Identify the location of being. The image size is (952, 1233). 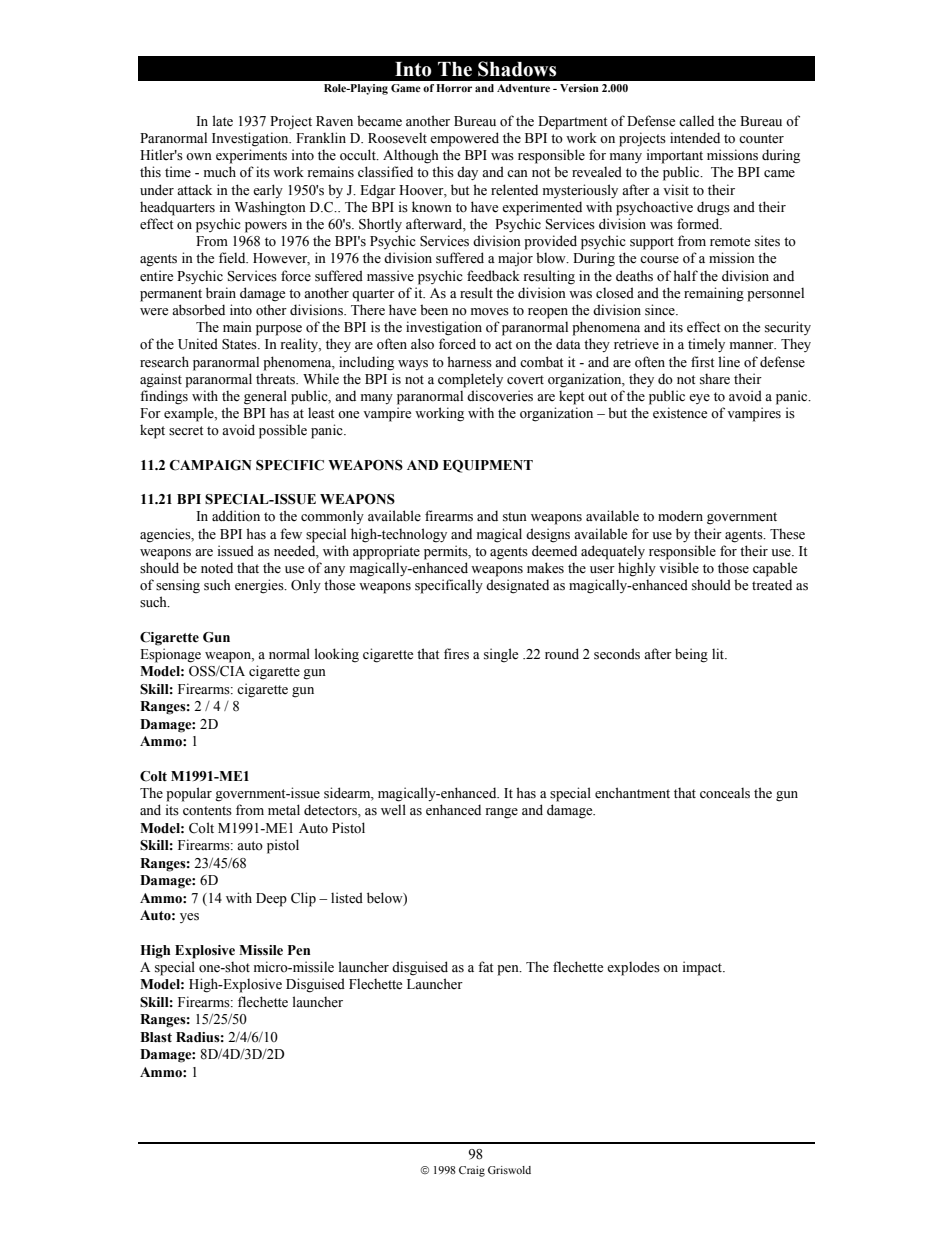
(691, 655).
